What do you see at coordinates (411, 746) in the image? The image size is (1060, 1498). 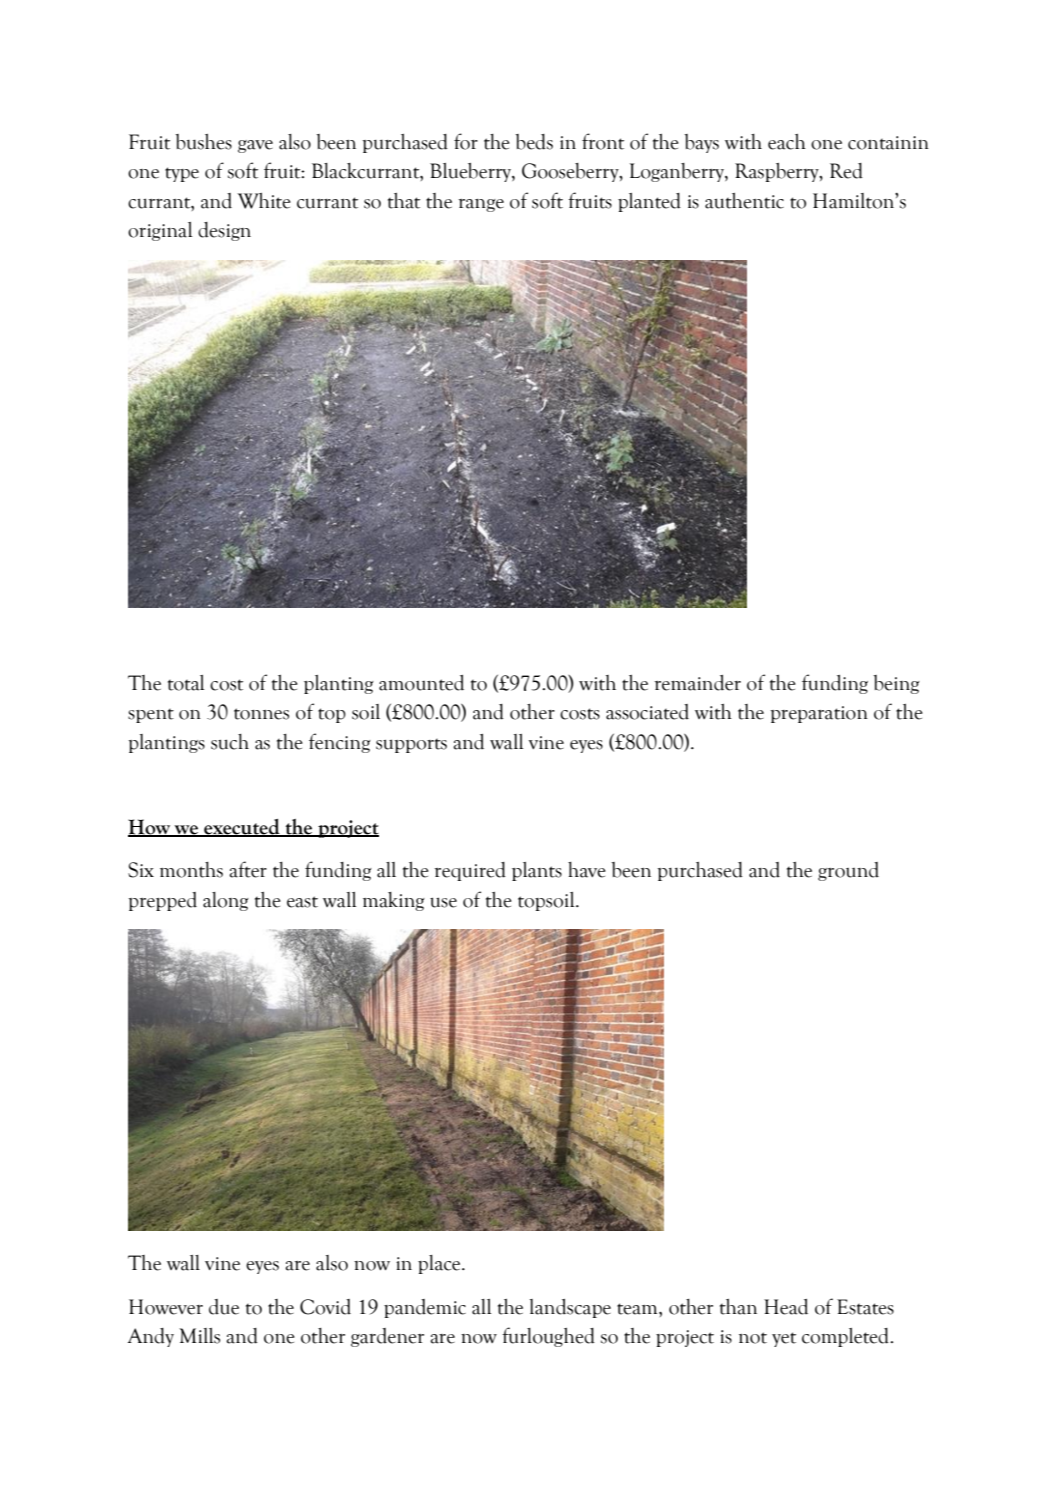 I see `supports` at bounding box center [411, 746].
